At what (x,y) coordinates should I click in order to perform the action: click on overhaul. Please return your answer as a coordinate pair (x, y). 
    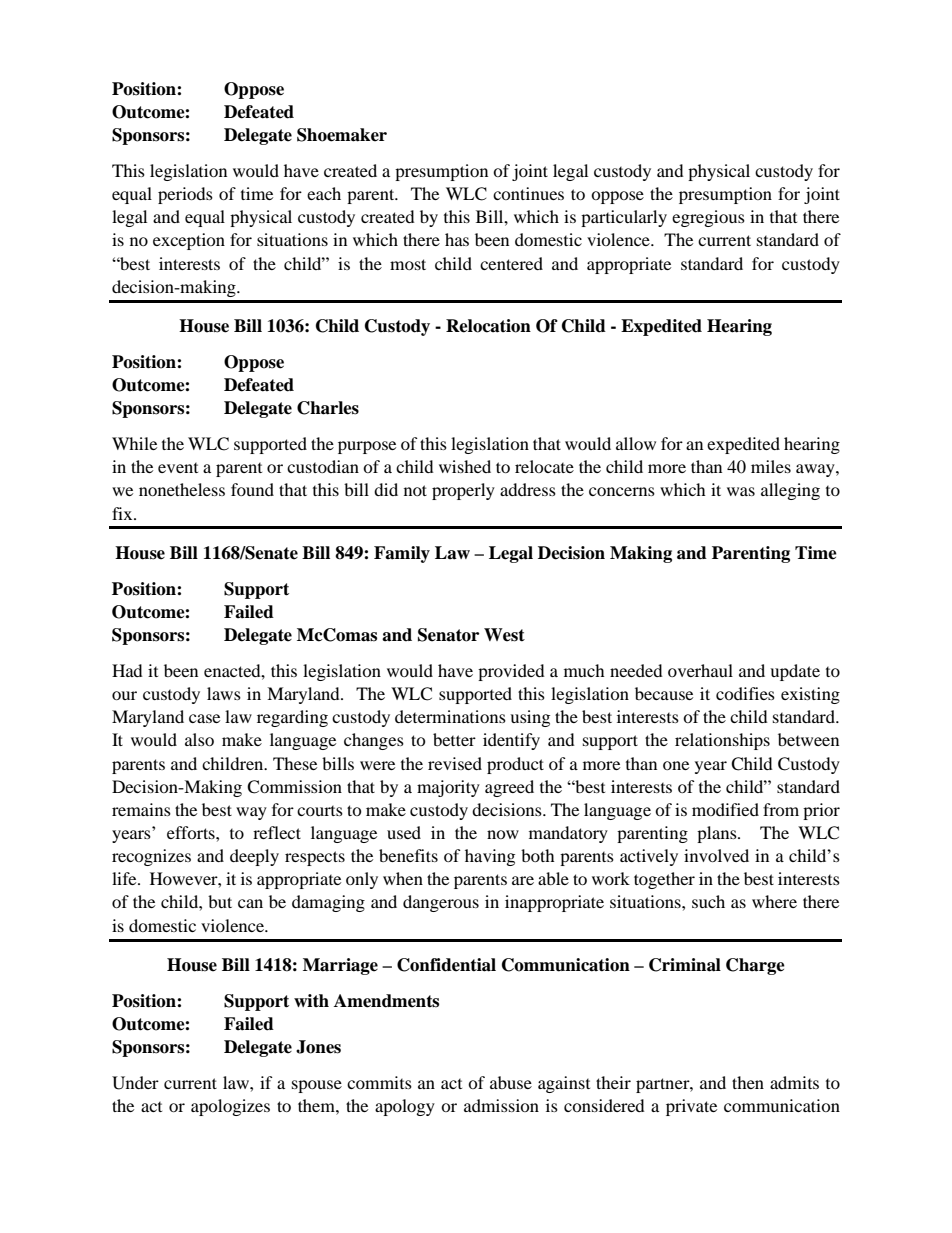
    Looking at the image, I should click on (700, 670).
